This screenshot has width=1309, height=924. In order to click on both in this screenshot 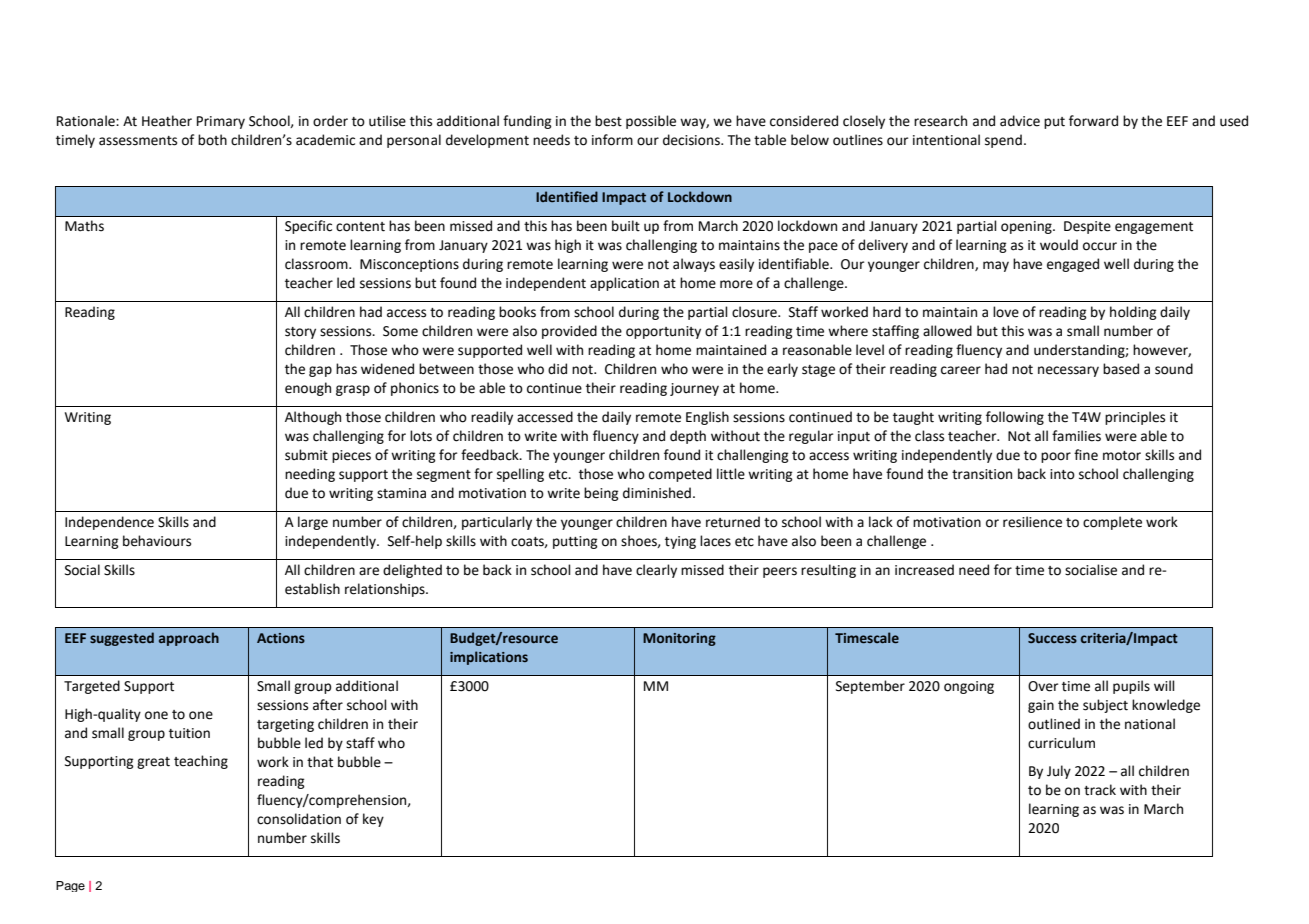, I will do `click(212, 140)`.
